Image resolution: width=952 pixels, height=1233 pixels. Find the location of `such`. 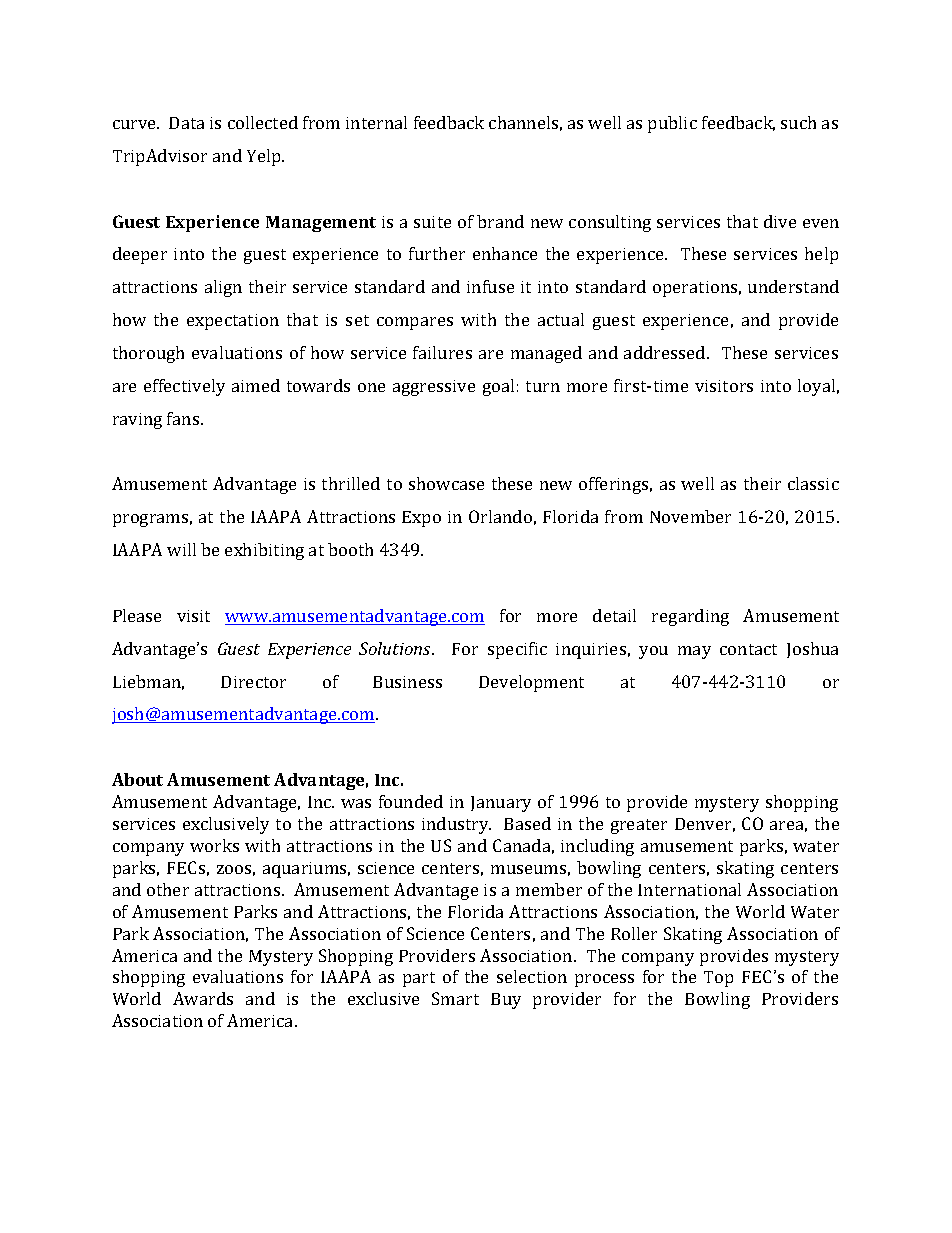

such is located at coordinates (798, 122).
